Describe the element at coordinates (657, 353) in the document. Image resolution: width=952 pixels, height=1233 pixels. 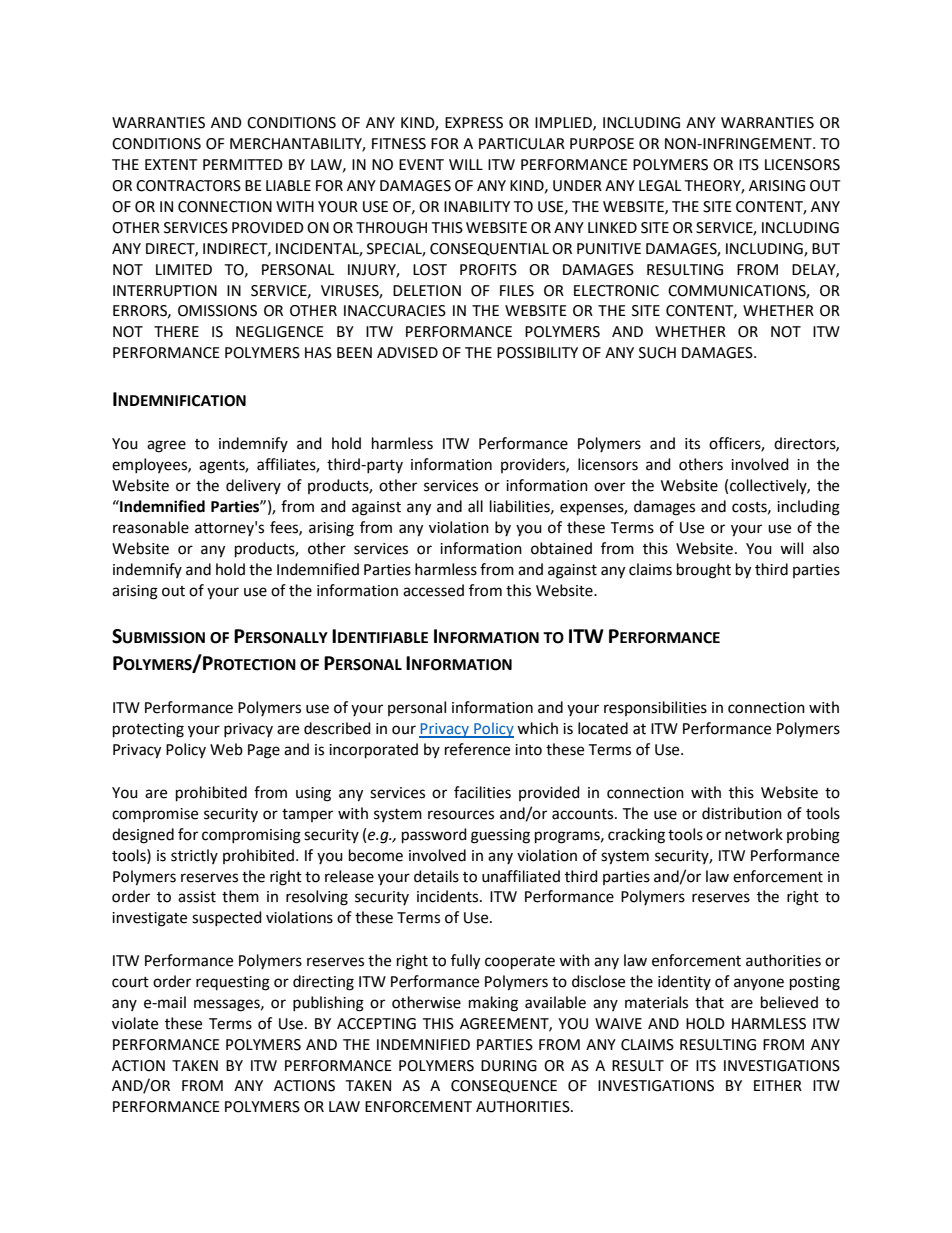
I see `SUCH` at that location.
